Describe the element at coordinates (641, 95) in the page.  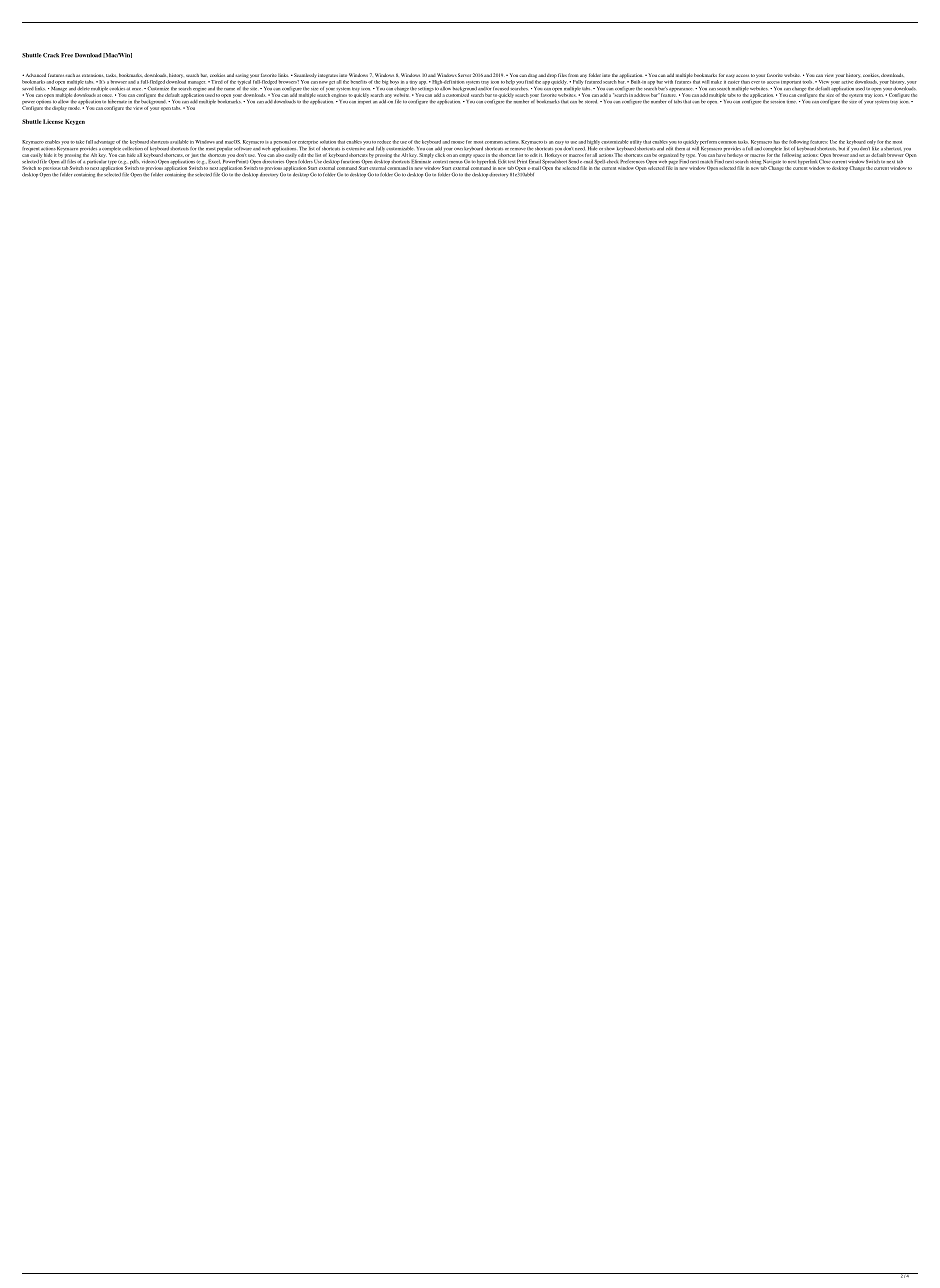
I see `address` at that location.
